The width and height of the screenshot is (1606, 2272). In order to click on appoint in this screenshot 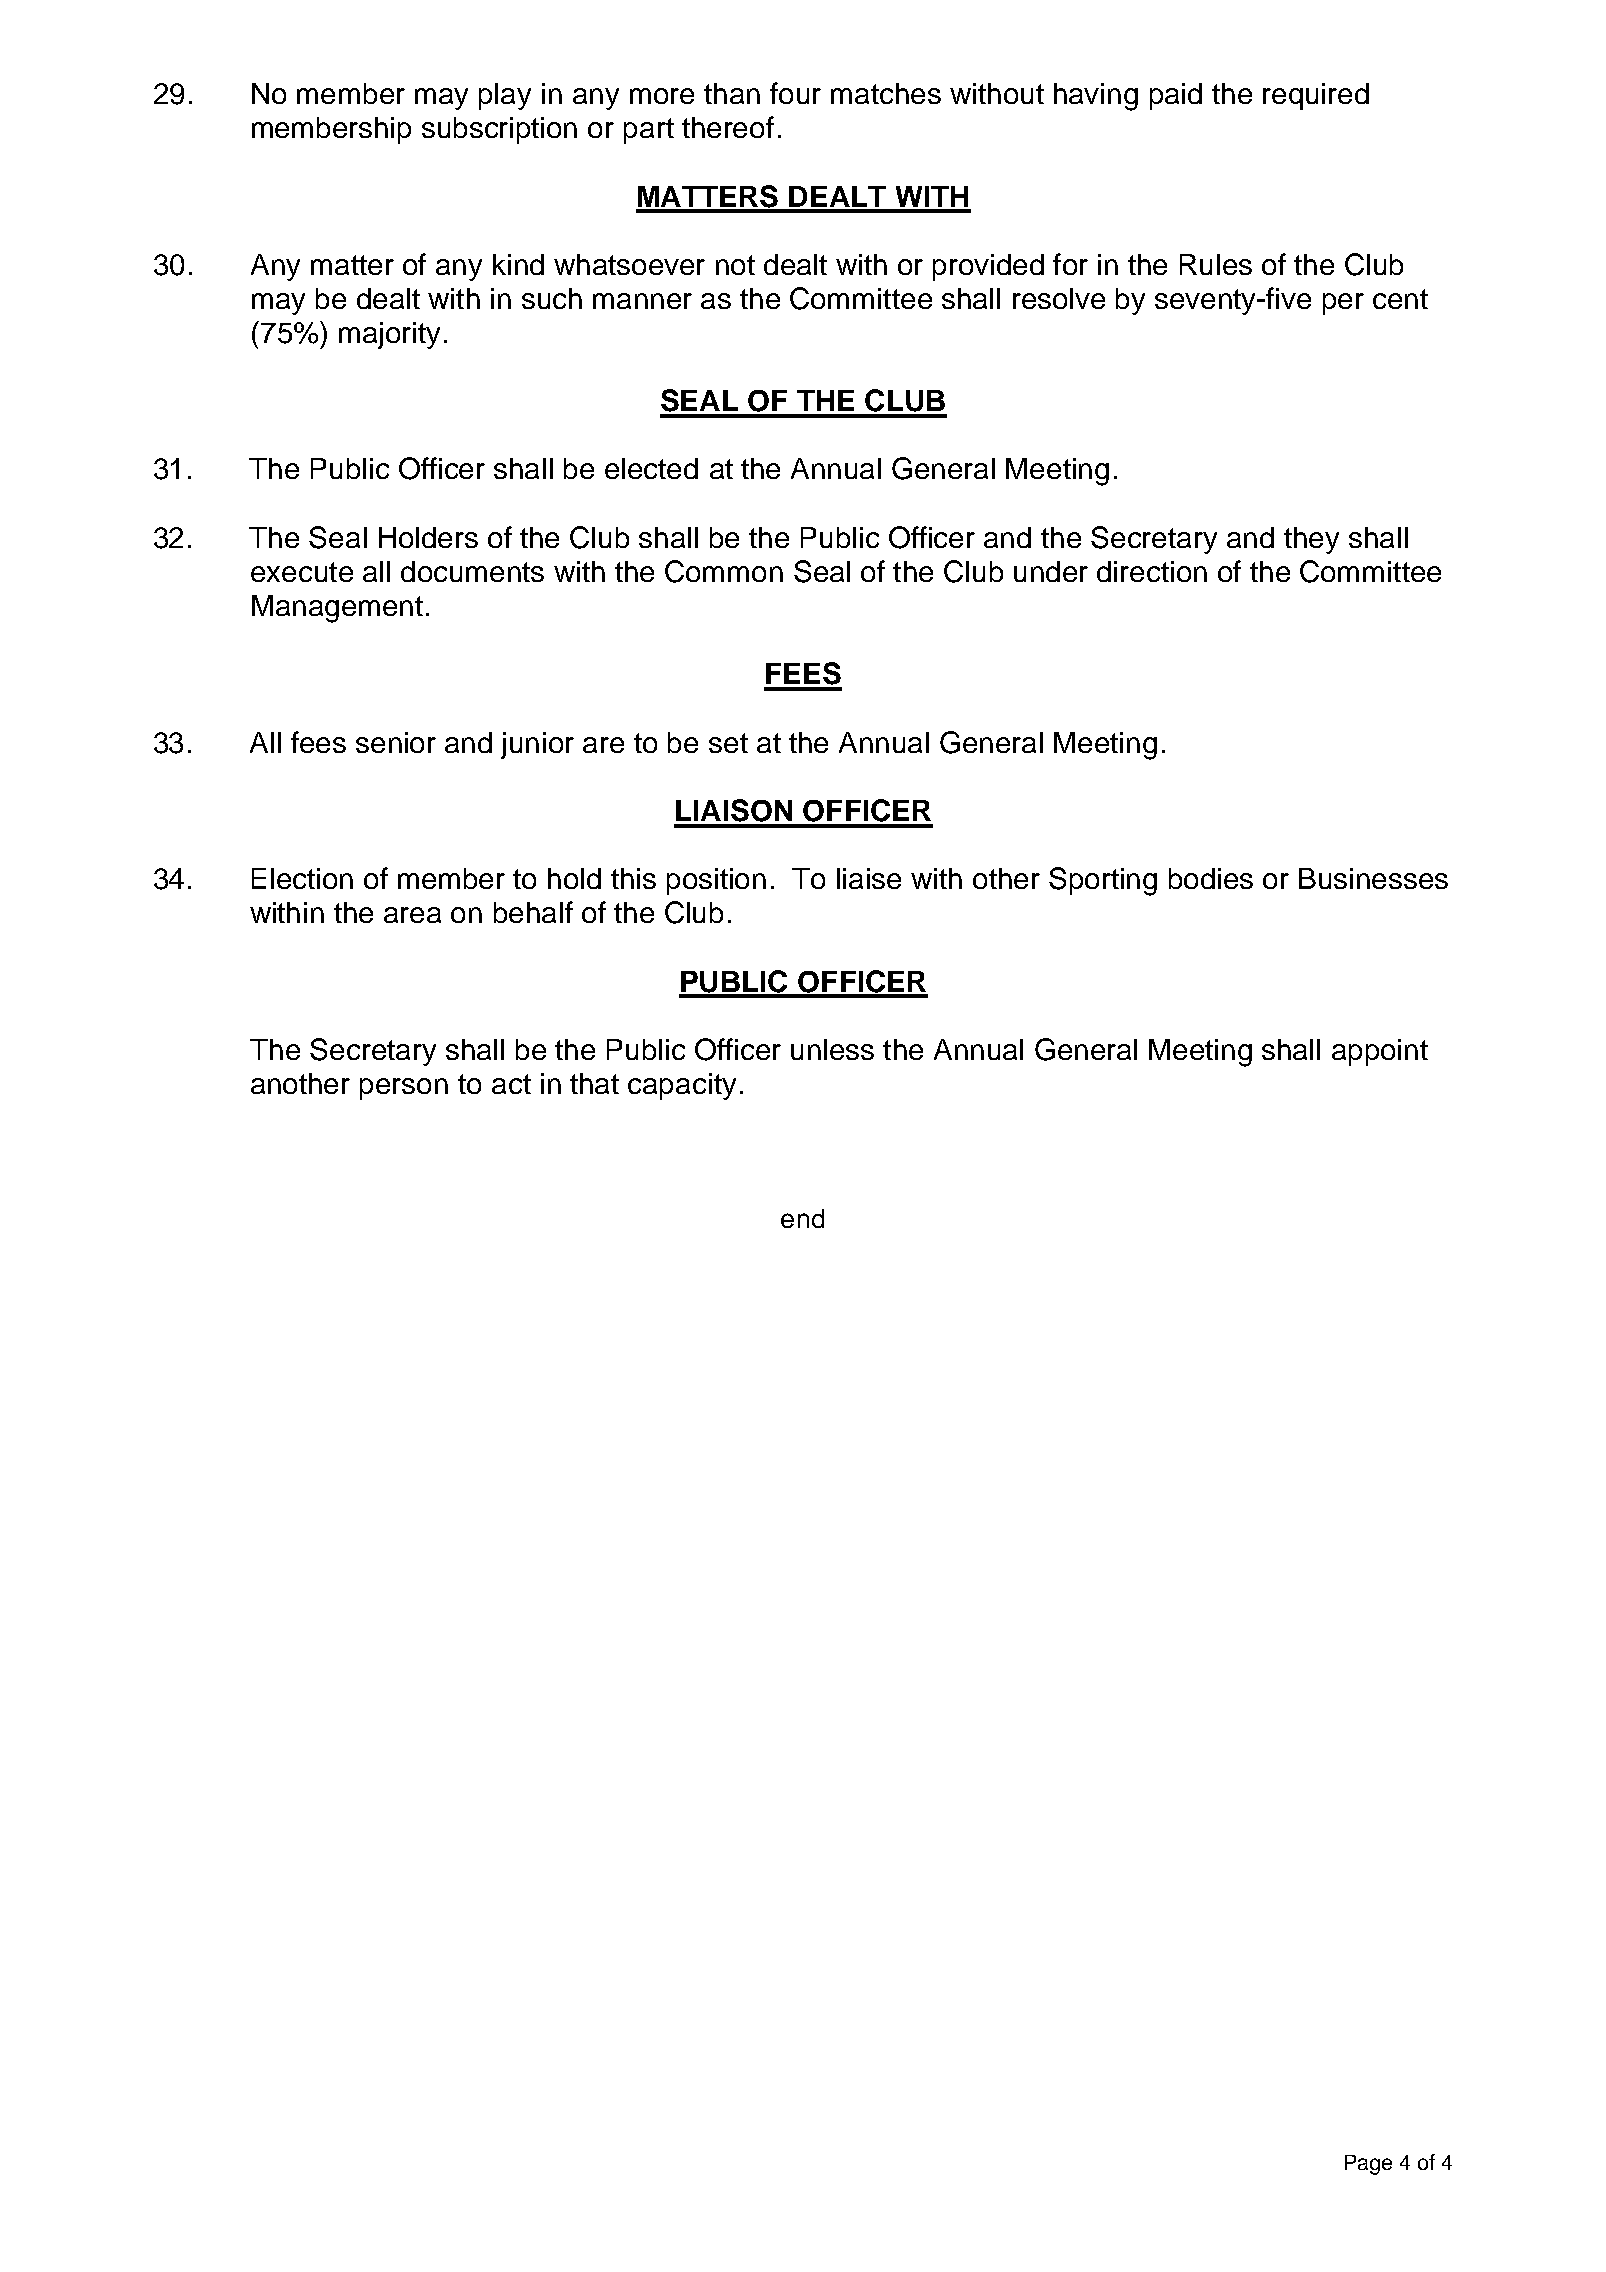, I will do `click(1380, 1052)`.
